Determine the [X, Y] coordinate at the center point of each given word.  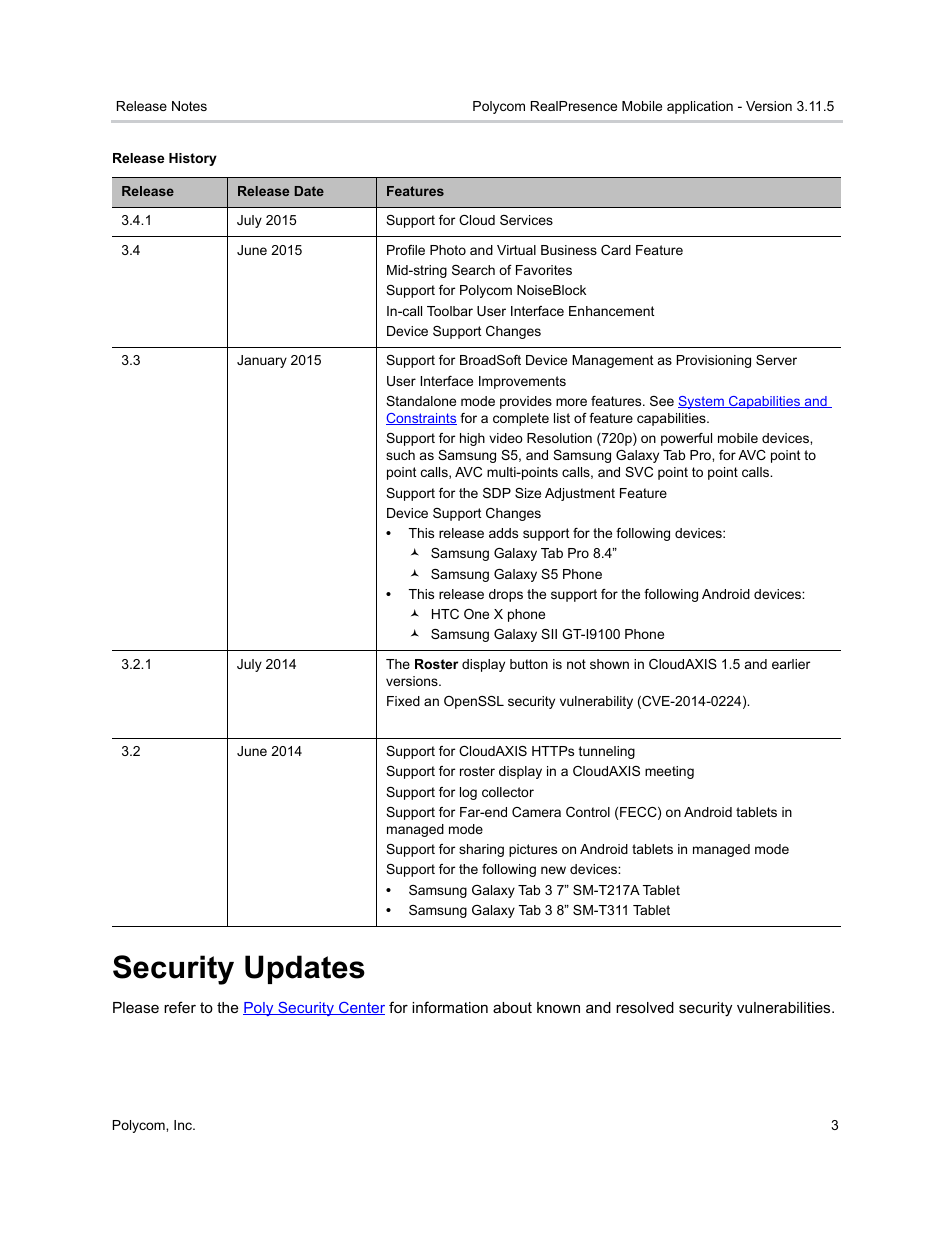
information [450, 1007]
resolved [645, 1007]
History [193, 159]
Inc [184, 1125]
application [700, 107]
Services [526, 220]
